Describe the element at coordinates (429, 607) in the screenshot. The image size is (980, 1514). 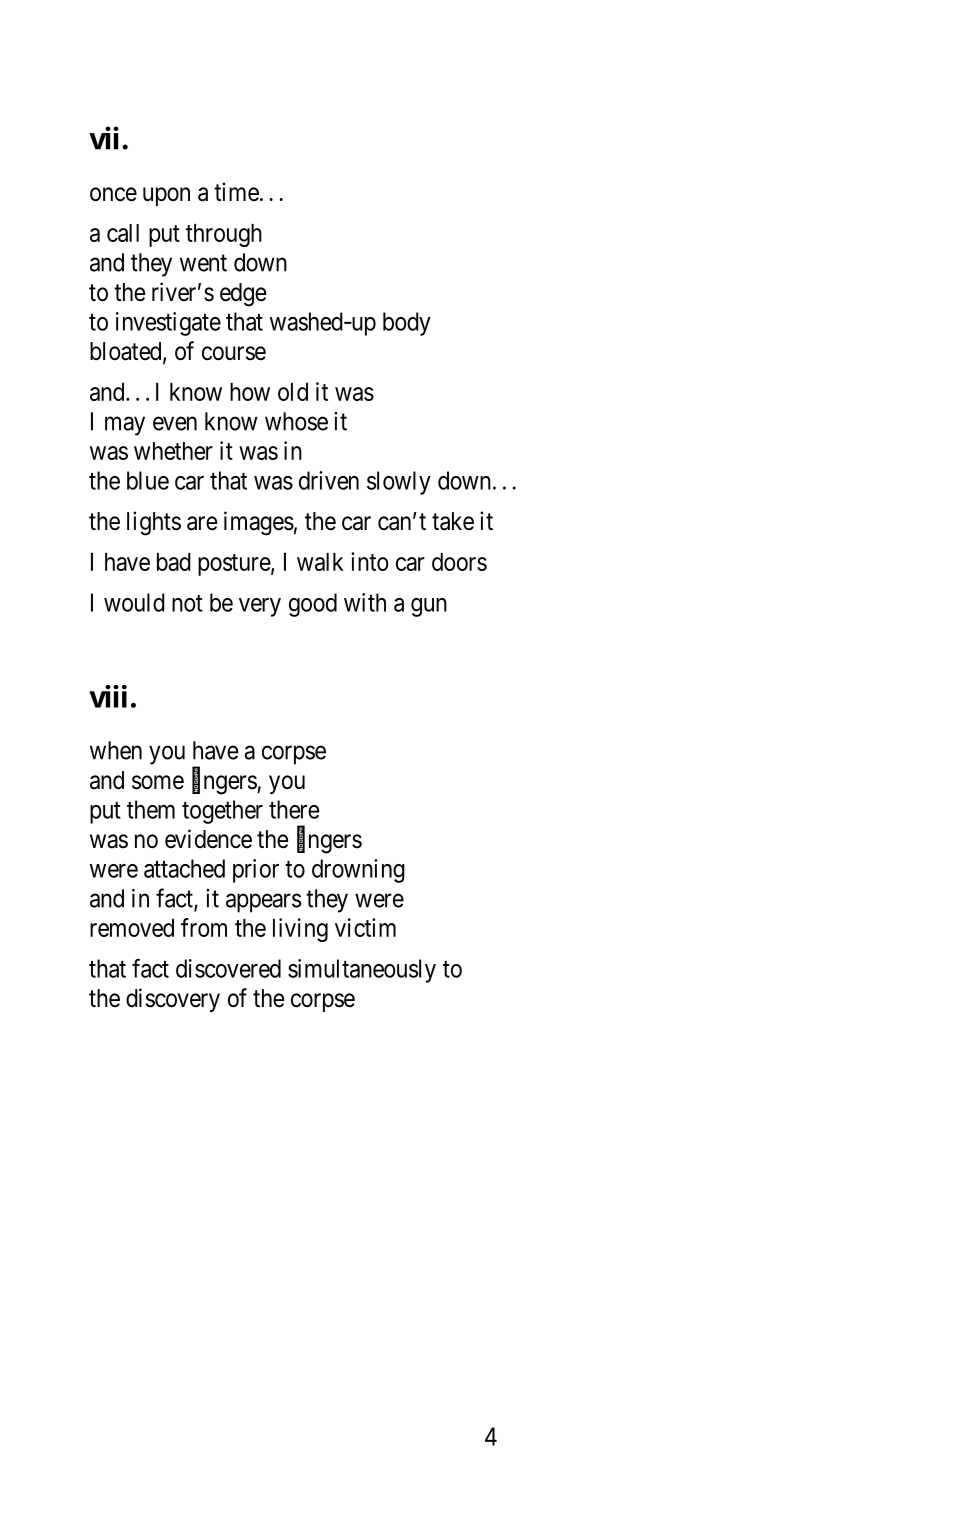
I see `gun` at that location.
